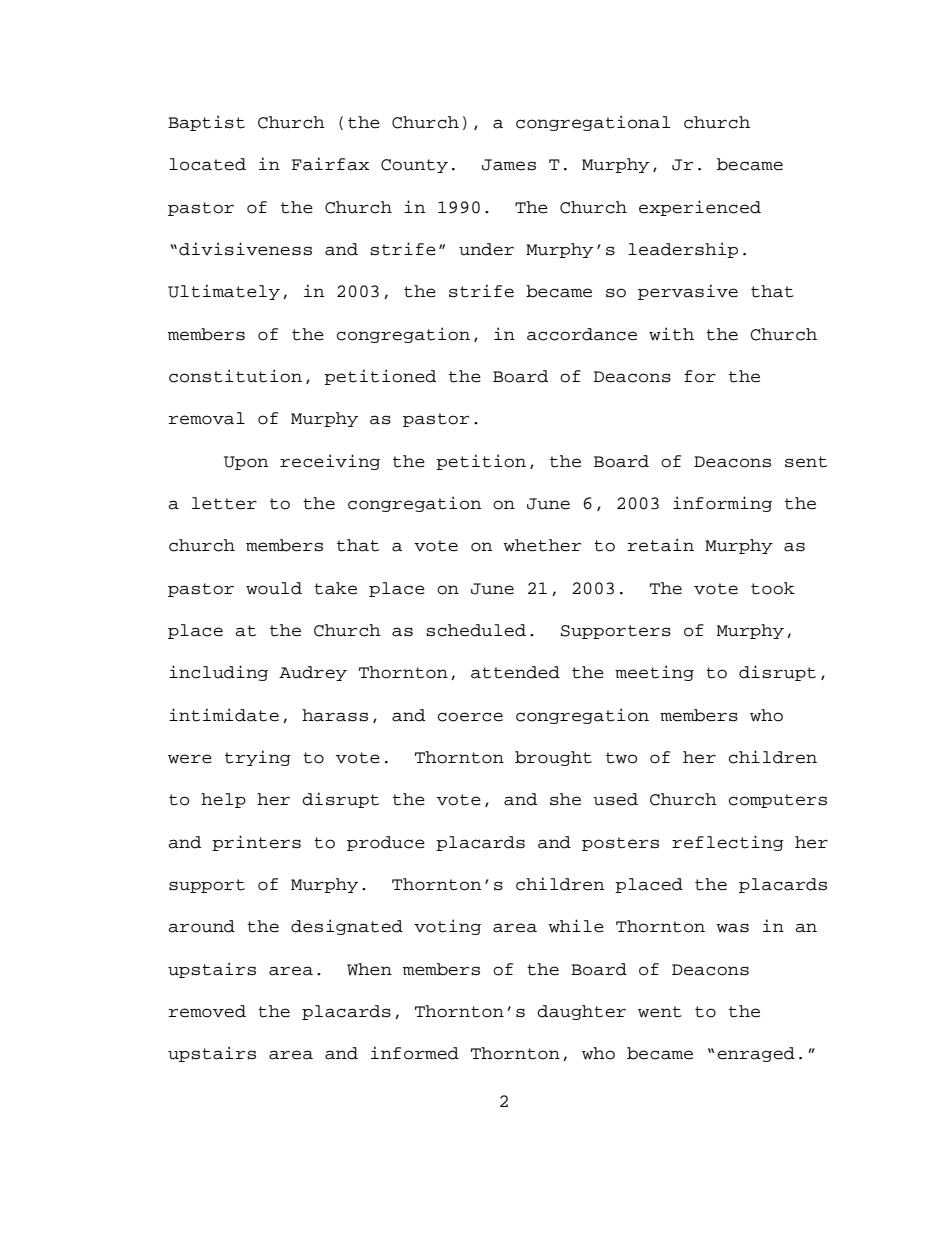  Describe the element at coordinates (542, 545) in the screenshot. I see `whether` at that location.
